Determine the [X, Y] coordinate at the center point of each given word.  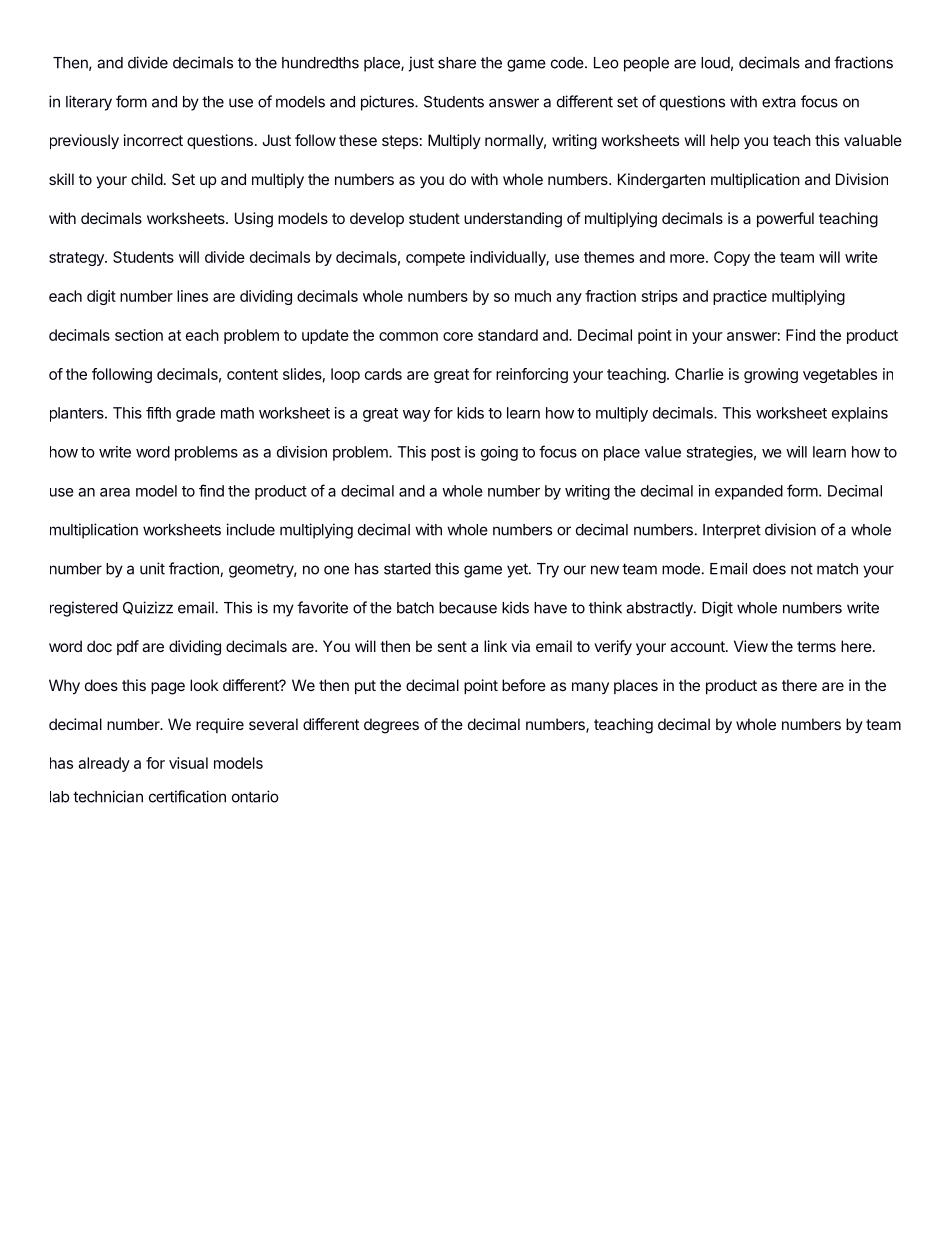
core [458, 336]
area [115, 492]
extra [779, 102]
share [457, 63]
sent [452, 646]
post [446, 454]
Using [254, 220]
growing [771, 375]
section [139, 335]
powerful [785, 219]
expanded [749, 492]
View [751, 646]
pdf [128, 647]
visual [188, 763]
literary [89, 103]
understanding [513, 220]
